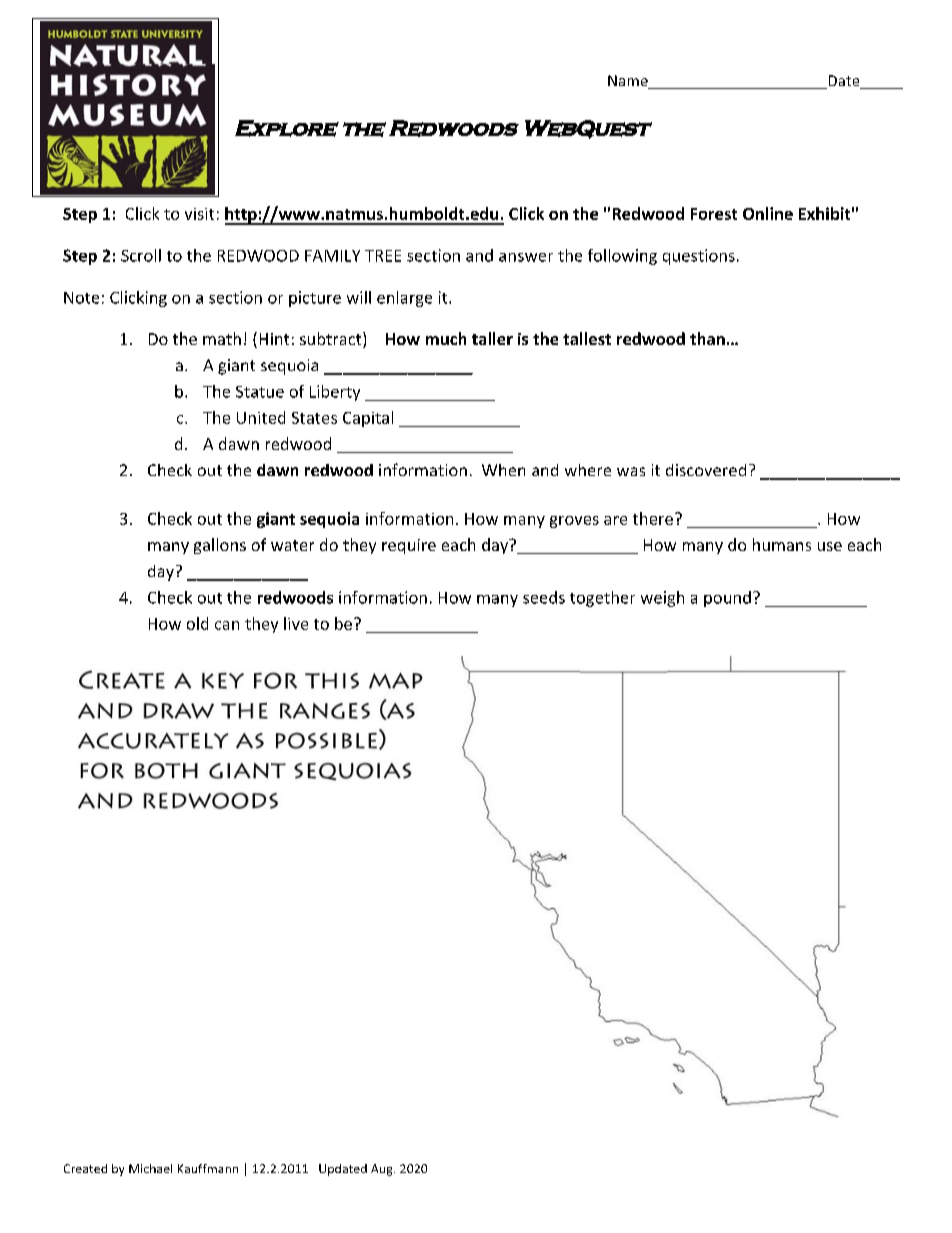 The height and width of the screenshot is (1233, 952). What do you see at coordinates (526, 257) in the screenshot?
I see `answer` at bounding box center [526, 257].
